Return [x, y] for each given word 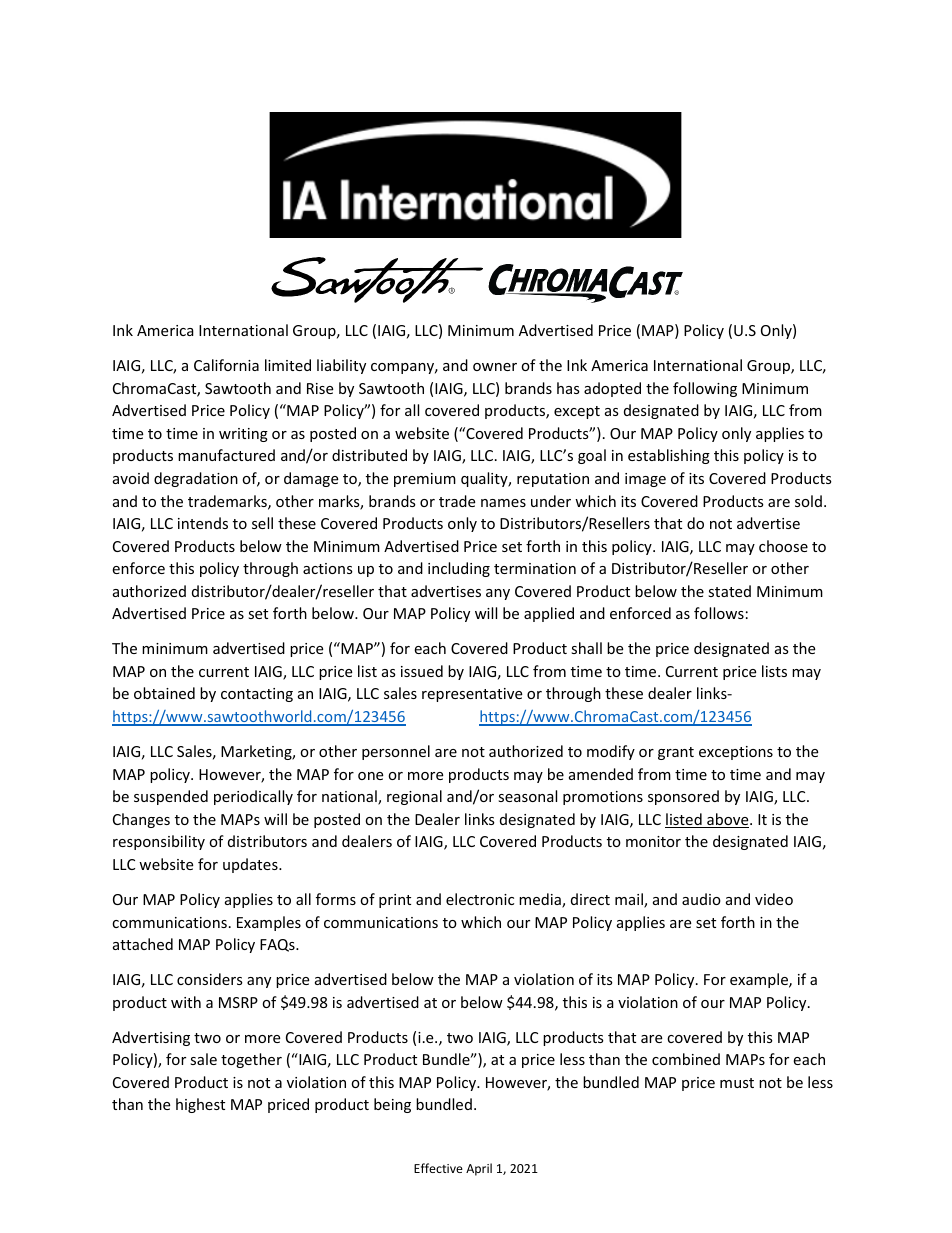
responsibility [159, 842]
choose [783, 546]
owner [495, 367]
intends [203, 523]
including [459, 569]
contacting [257, 695]
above [728, 820]
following [705, 389]
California [226, 365]
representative [472, 695]
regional [414, 797]
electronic [480, 899]
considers [210, 979]
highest [200, 1105]
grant [676, 753]
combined [686, 1059]
